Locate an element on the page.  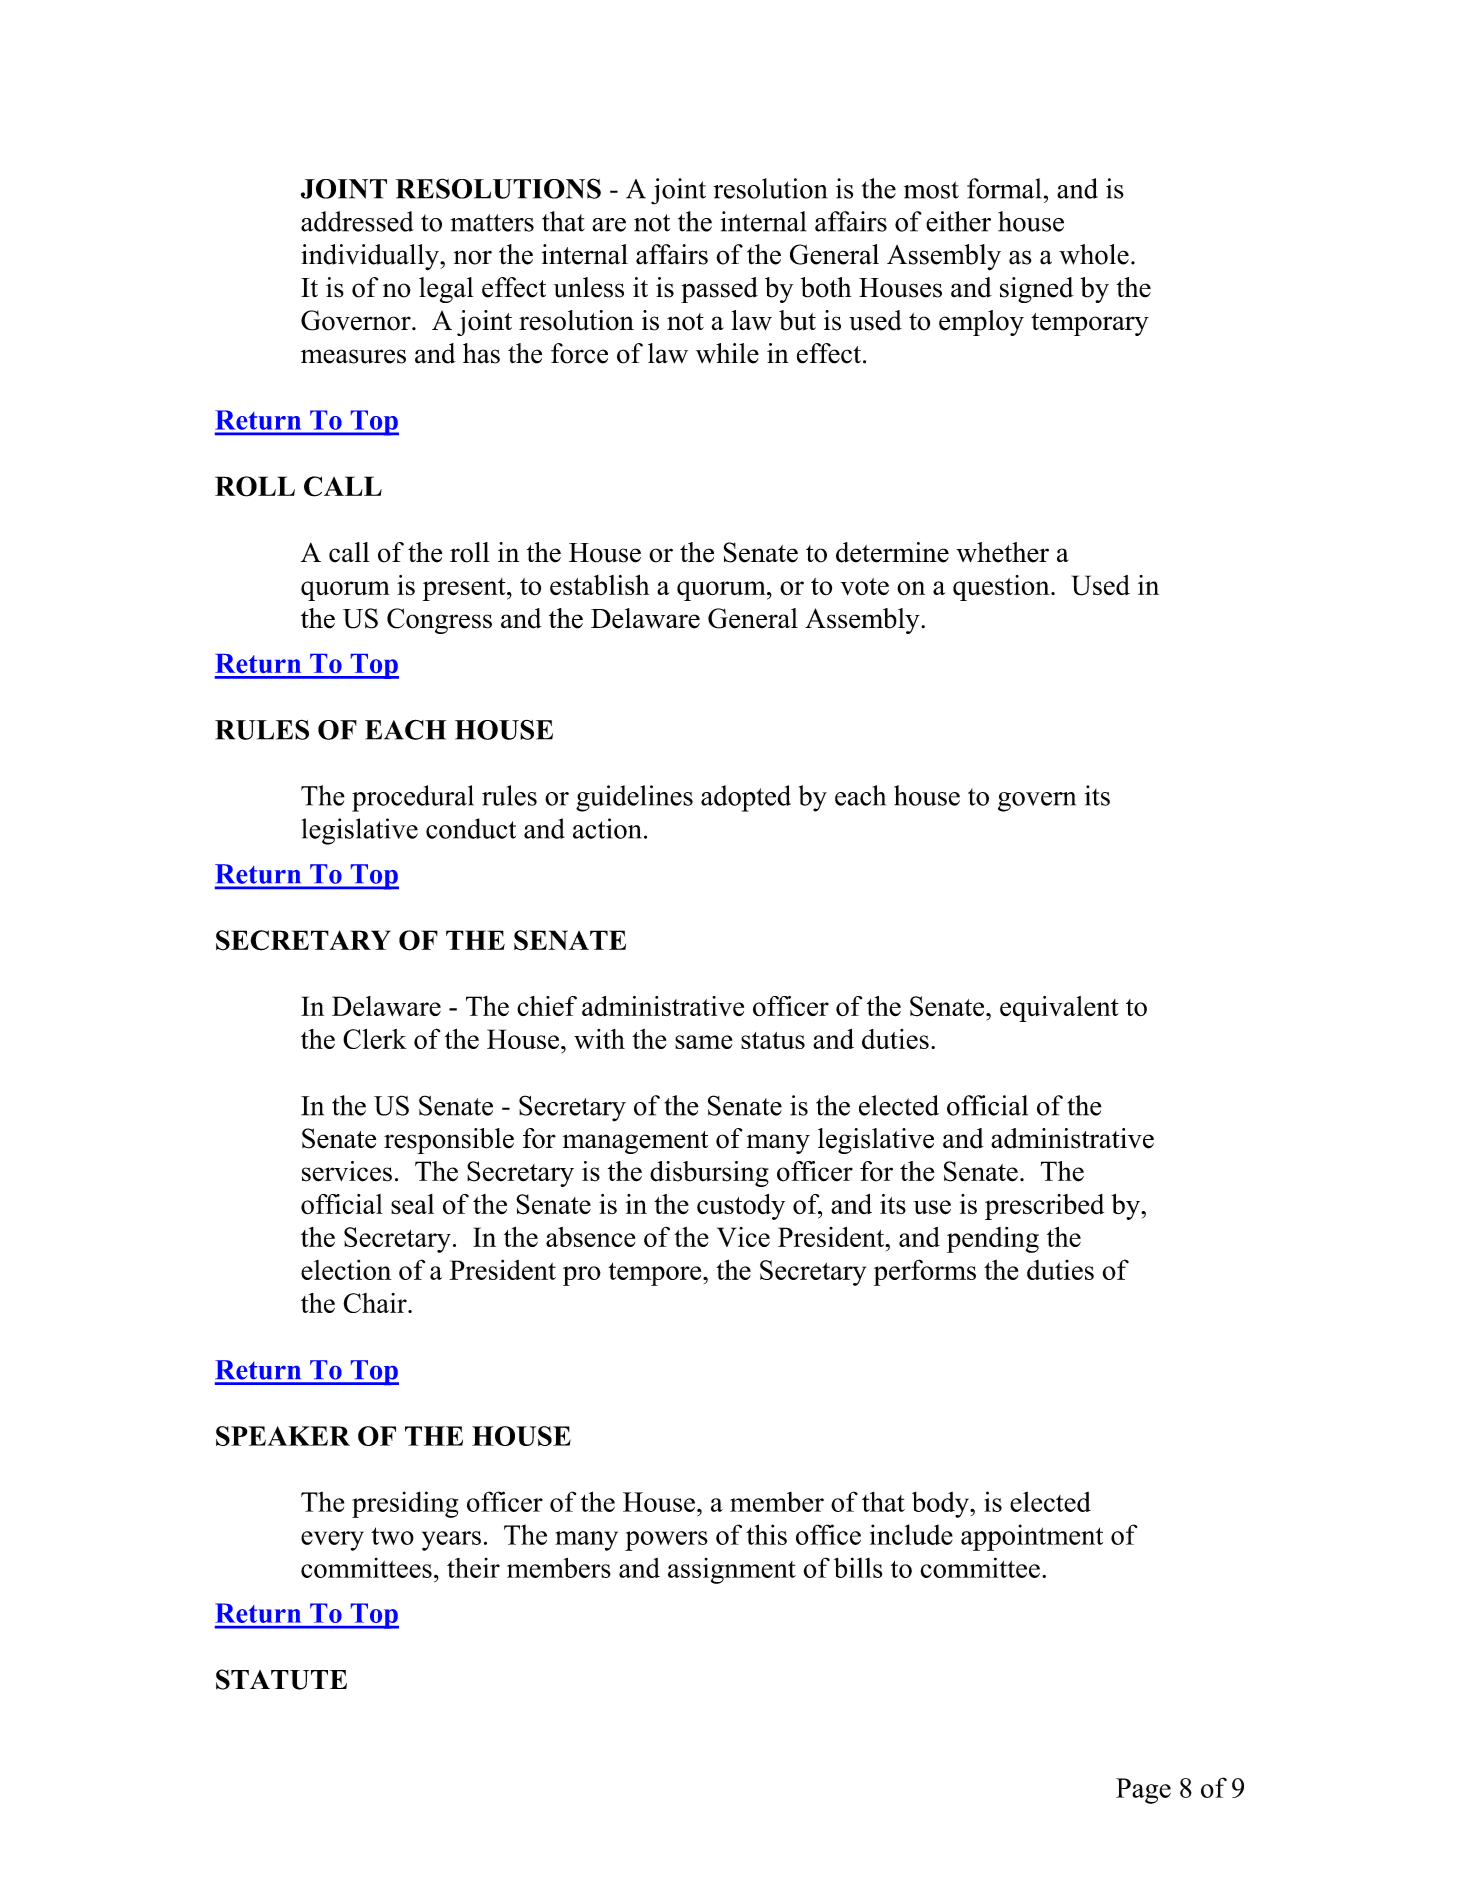
whole is located at coordinates (1094, 254).
